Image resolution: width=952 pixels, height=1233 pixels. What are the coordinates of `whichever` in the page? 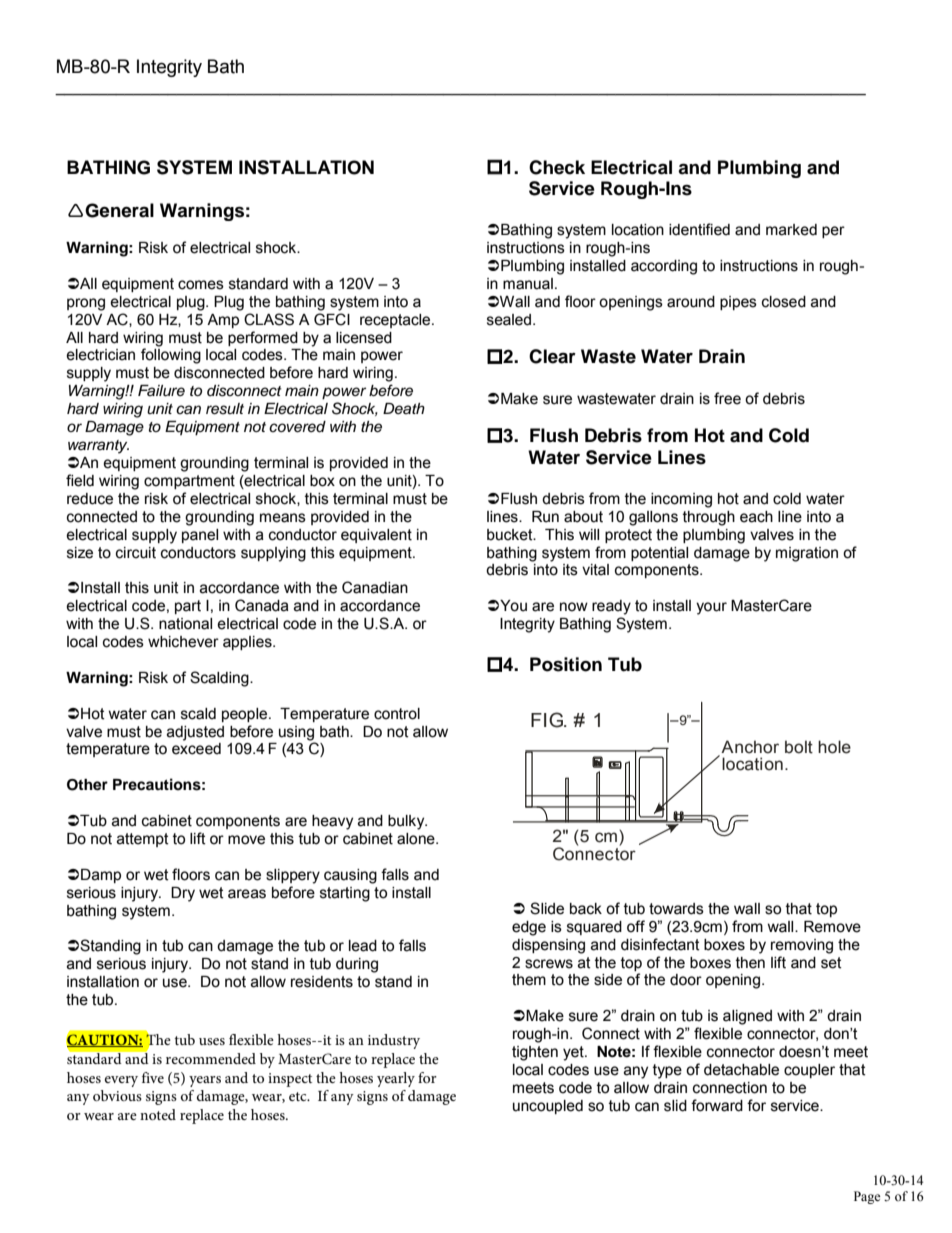 It's located at (183, 642).
